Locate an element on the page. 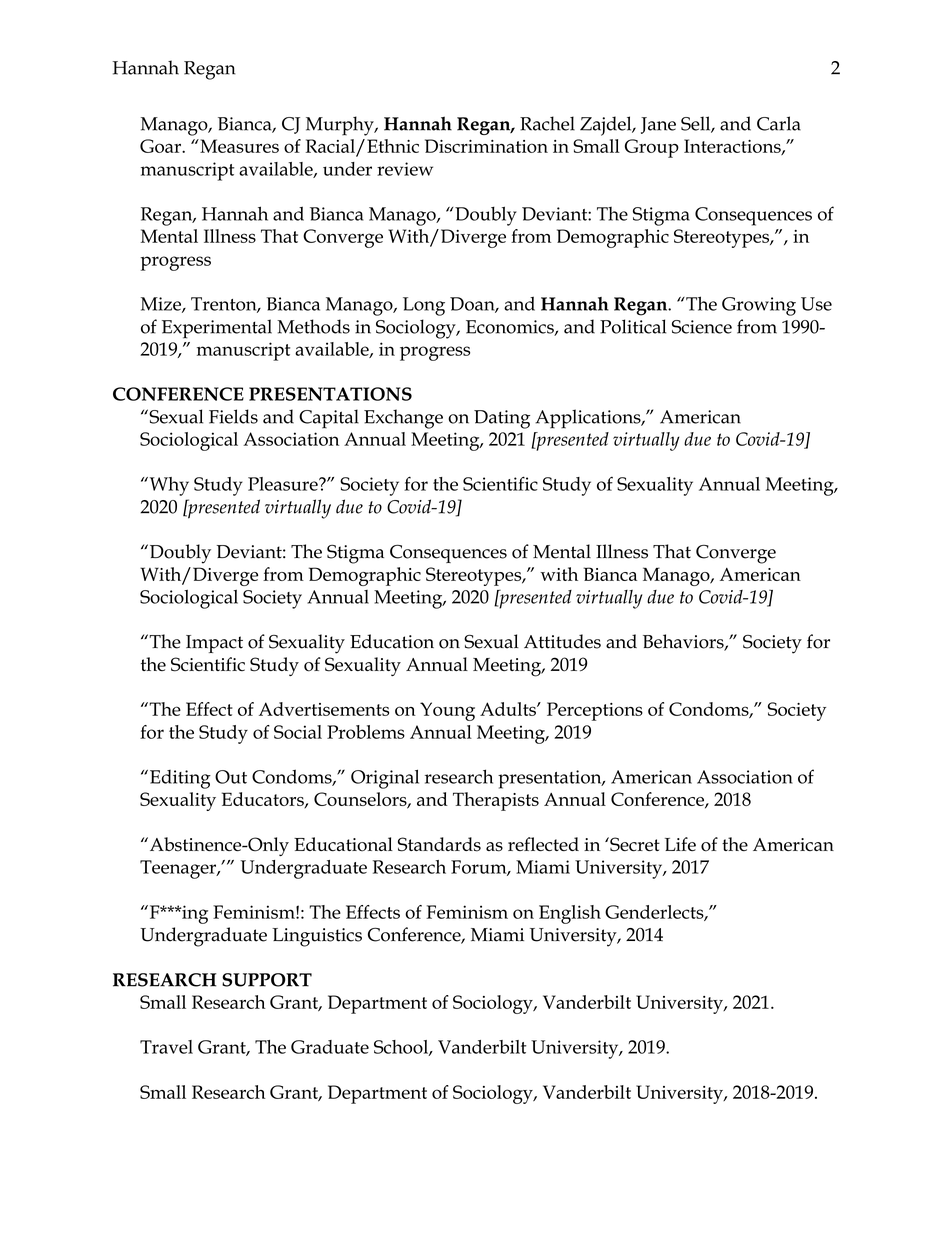  Adults is located at coordinates (509, 709).
